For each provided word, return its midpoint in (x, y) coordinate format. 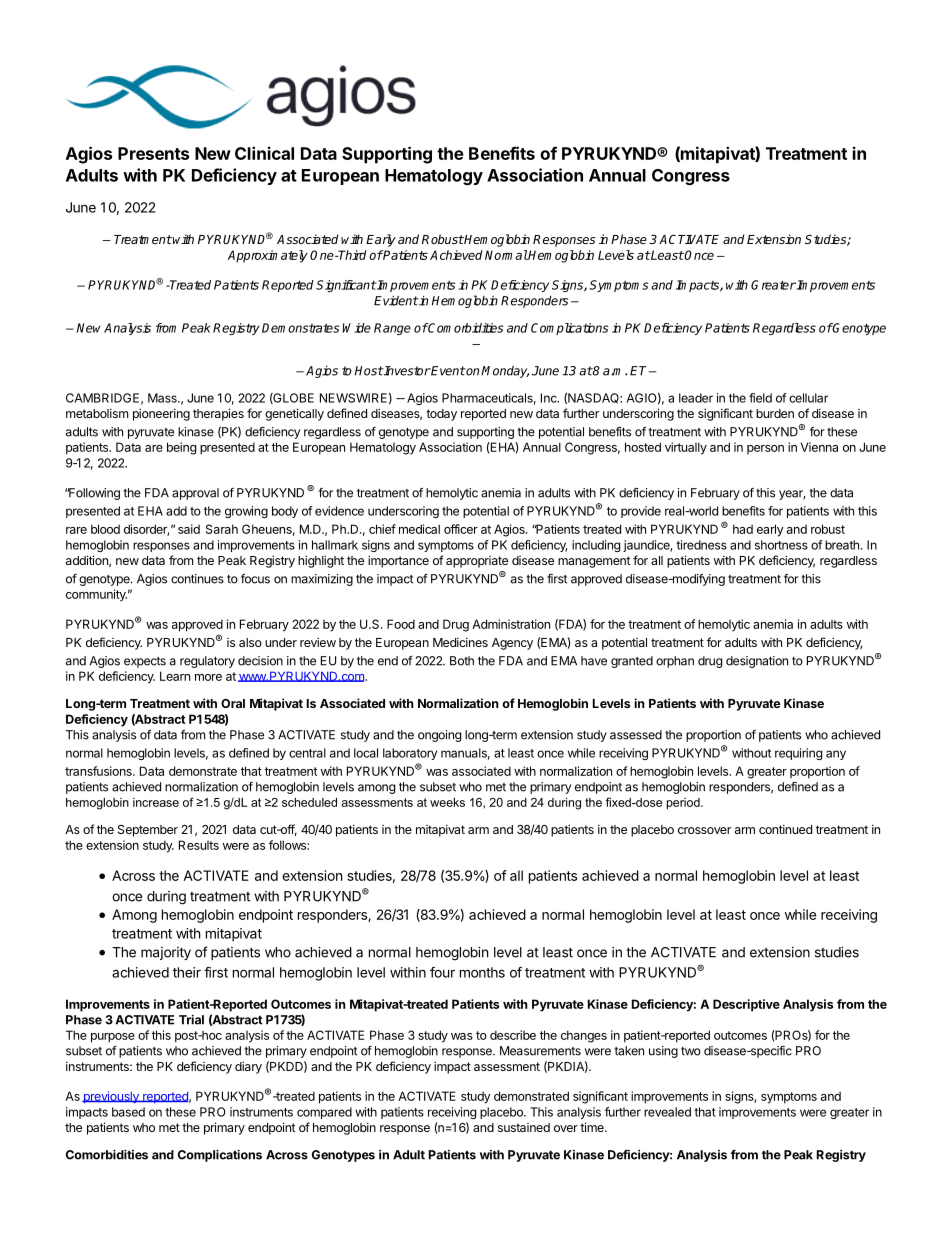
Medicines (460, 642)
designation (757, 662)
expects (145, 662)
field (760, 398)
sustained (524, 1127)
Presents (153, 153)
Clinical (264, 153)
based (128, 1112)
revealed (667, 1112)
